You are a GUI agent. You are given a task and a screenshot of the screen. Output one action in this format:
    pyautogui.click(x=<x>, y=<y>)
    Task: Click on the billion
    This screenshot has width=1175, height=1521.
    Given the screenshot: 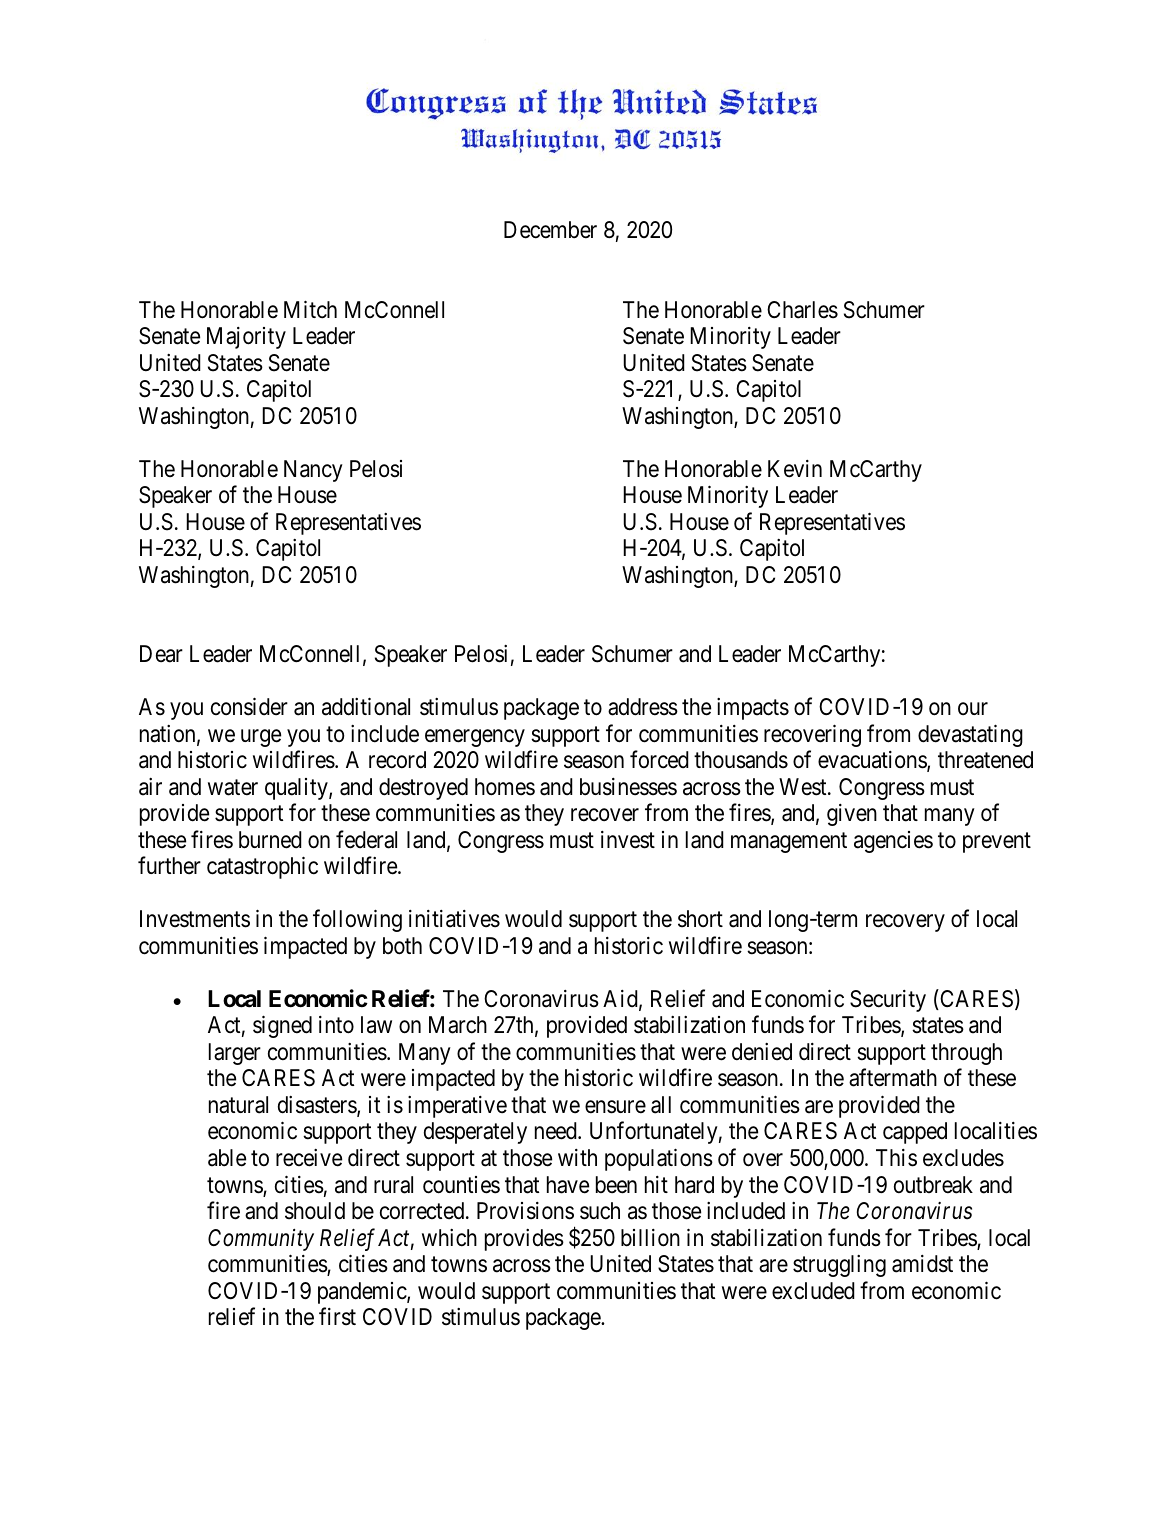 What is the action you would take?
    pyautogui.click(x=650, y=1238)
